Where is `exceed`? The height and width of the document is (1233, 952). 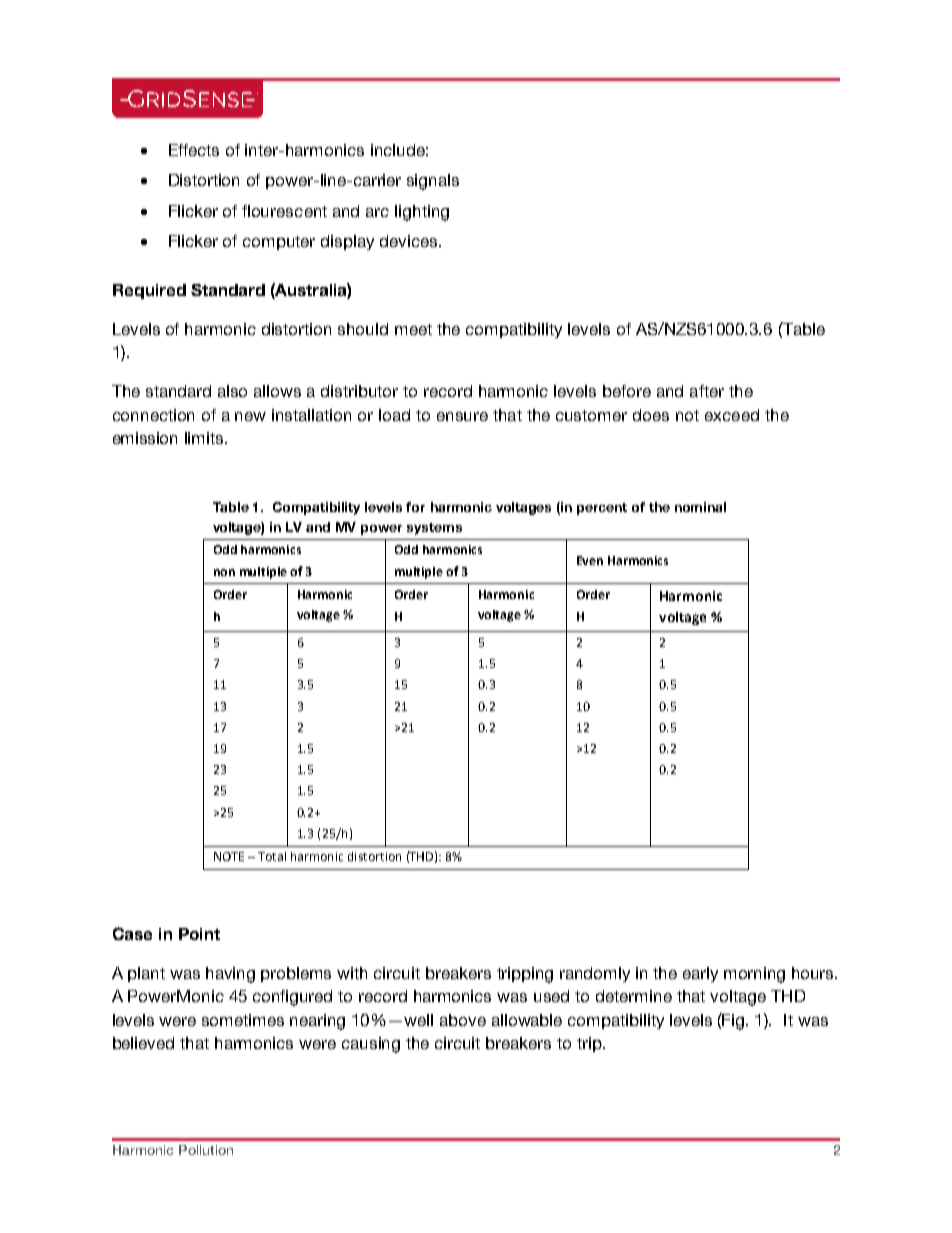 exceed is located at coordinates (732, 415).
